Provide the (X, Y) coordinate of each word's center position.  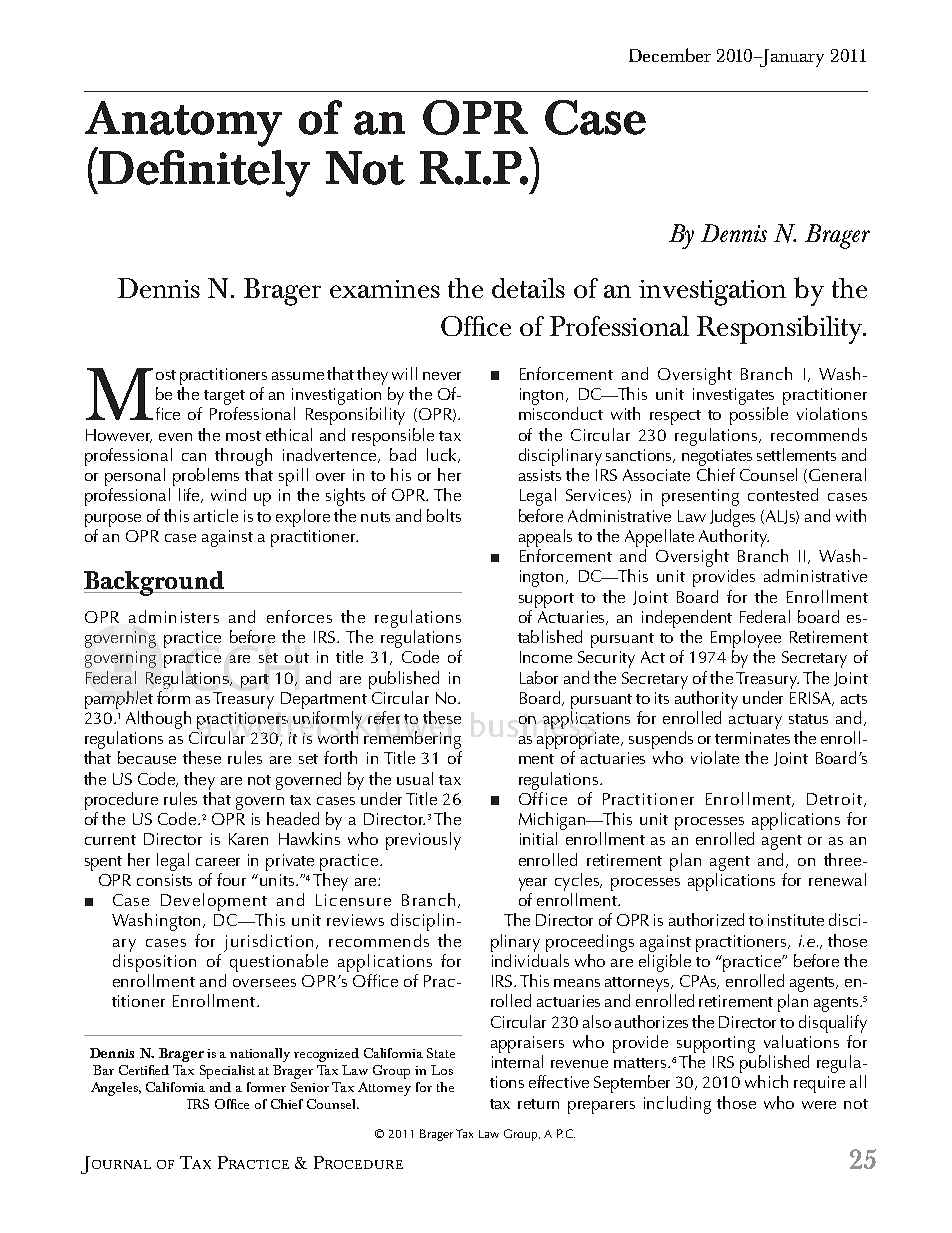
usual (415, 778)
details (528, 288)
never (442, 376)
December (670, 55)
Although (158, 720)
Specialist (227, 1072)
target (224, 397)
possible (759, 416)
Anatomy (183, 125)
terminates (752, 738)
